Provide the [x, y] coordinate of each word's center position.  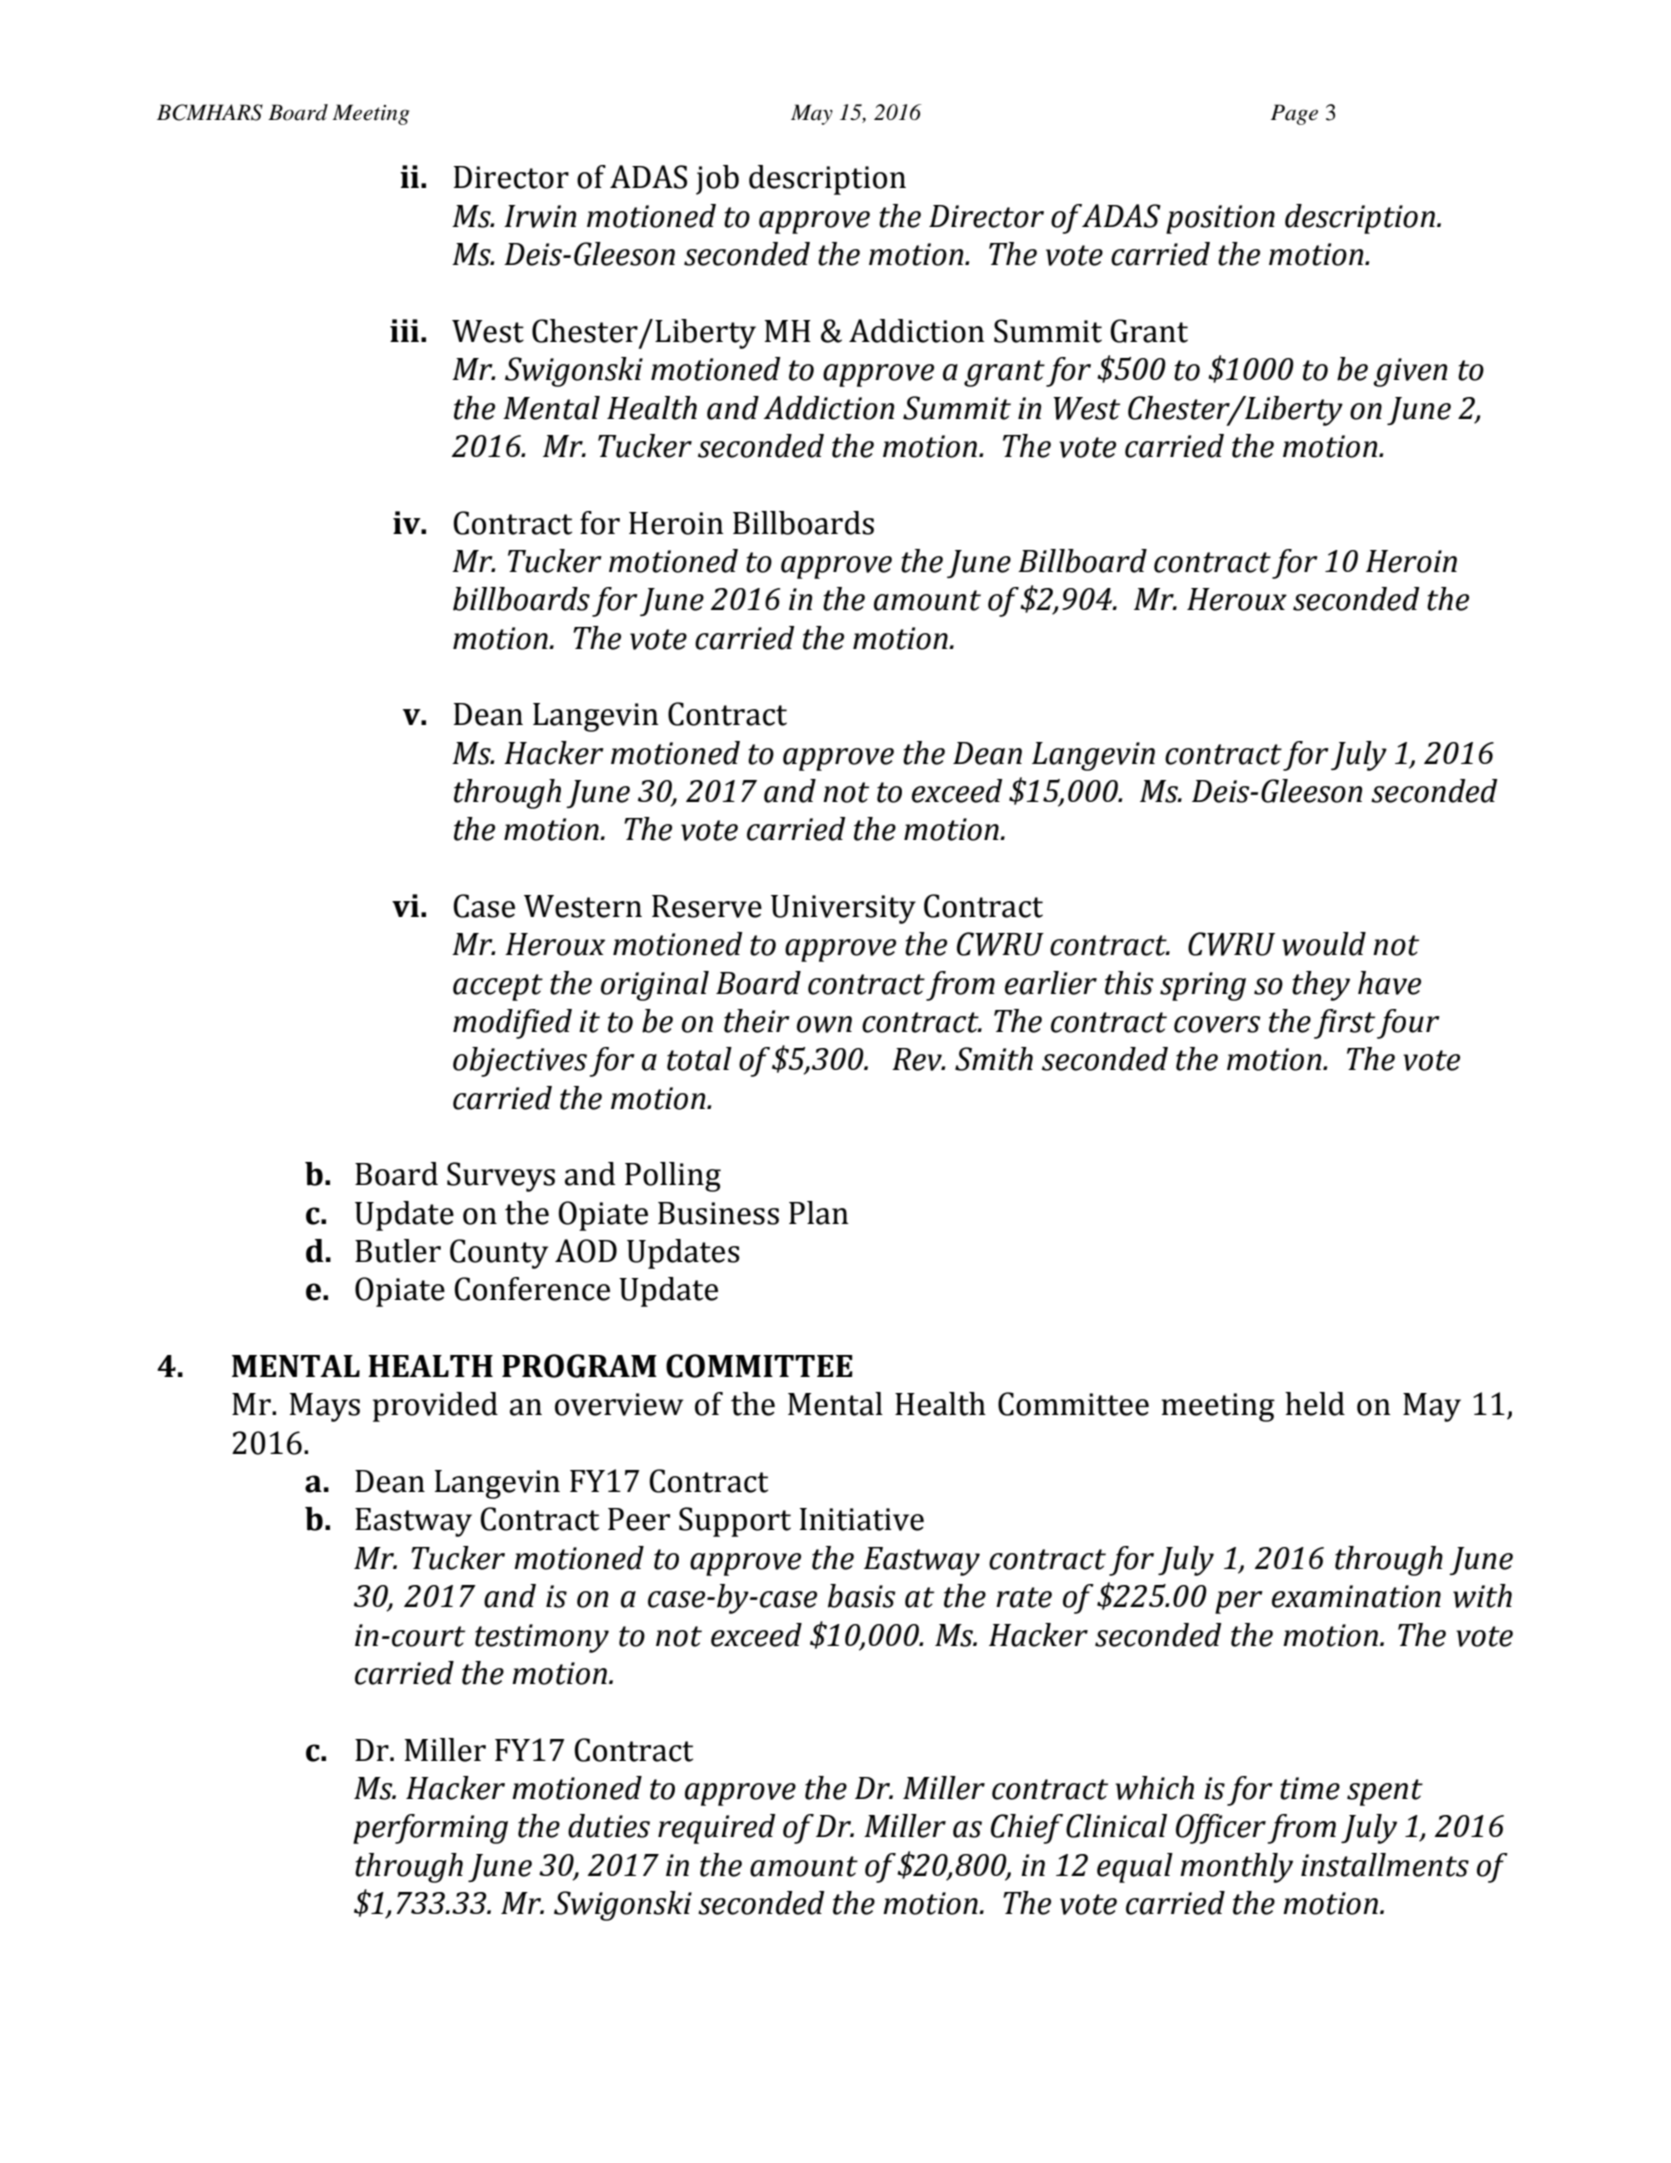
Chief [1027, 1829]
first [1344, 1024]
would [1324, 944]
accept [498, 987]
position [1220, 219]
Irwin [540, 216]
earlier [1051, 983]
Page [1294, 114]
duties [609, 1826]
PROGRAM [579, 1366]
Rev [918, 1059]
